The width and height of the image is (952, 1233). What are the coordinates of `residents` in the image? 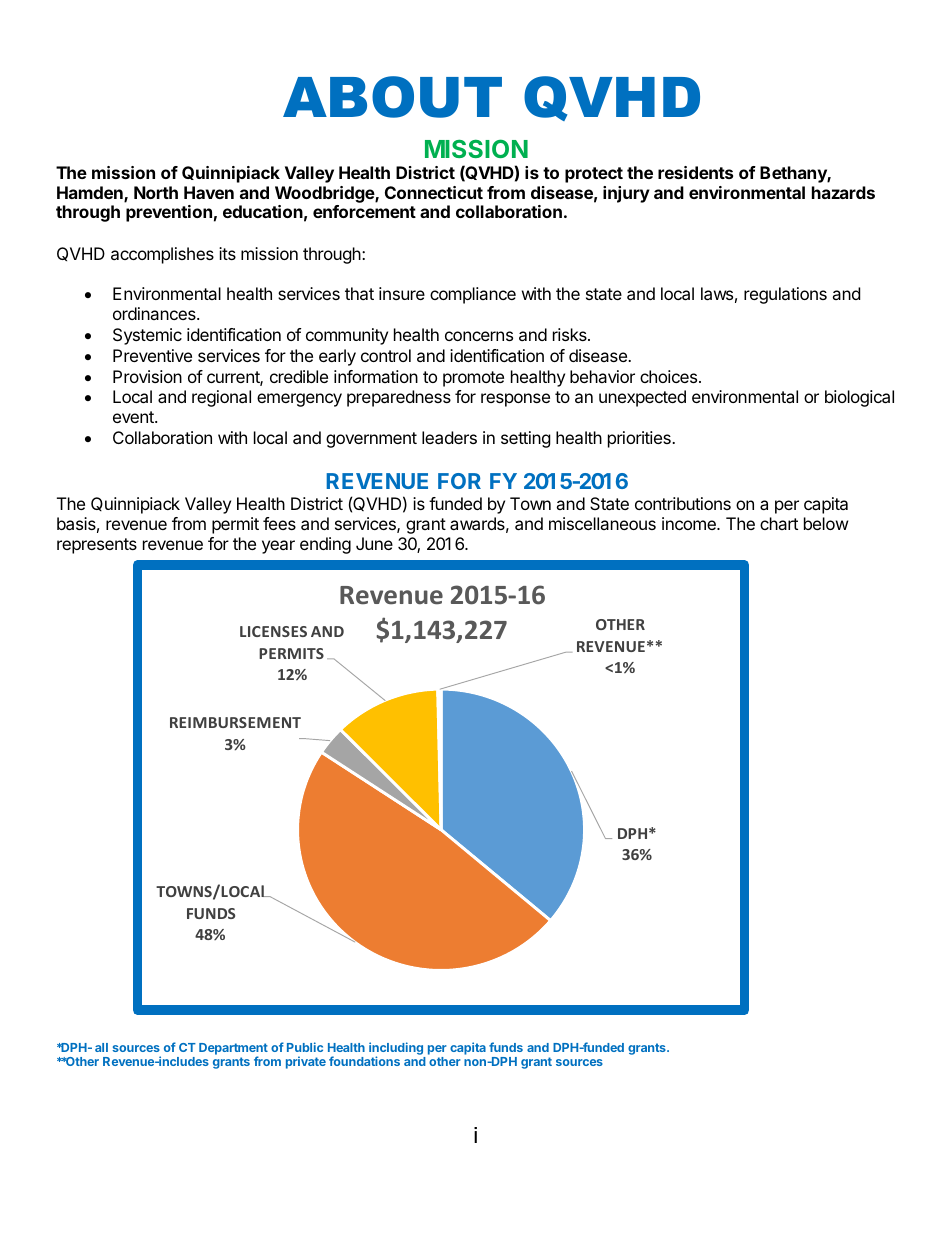 It's located at (695, 172).
